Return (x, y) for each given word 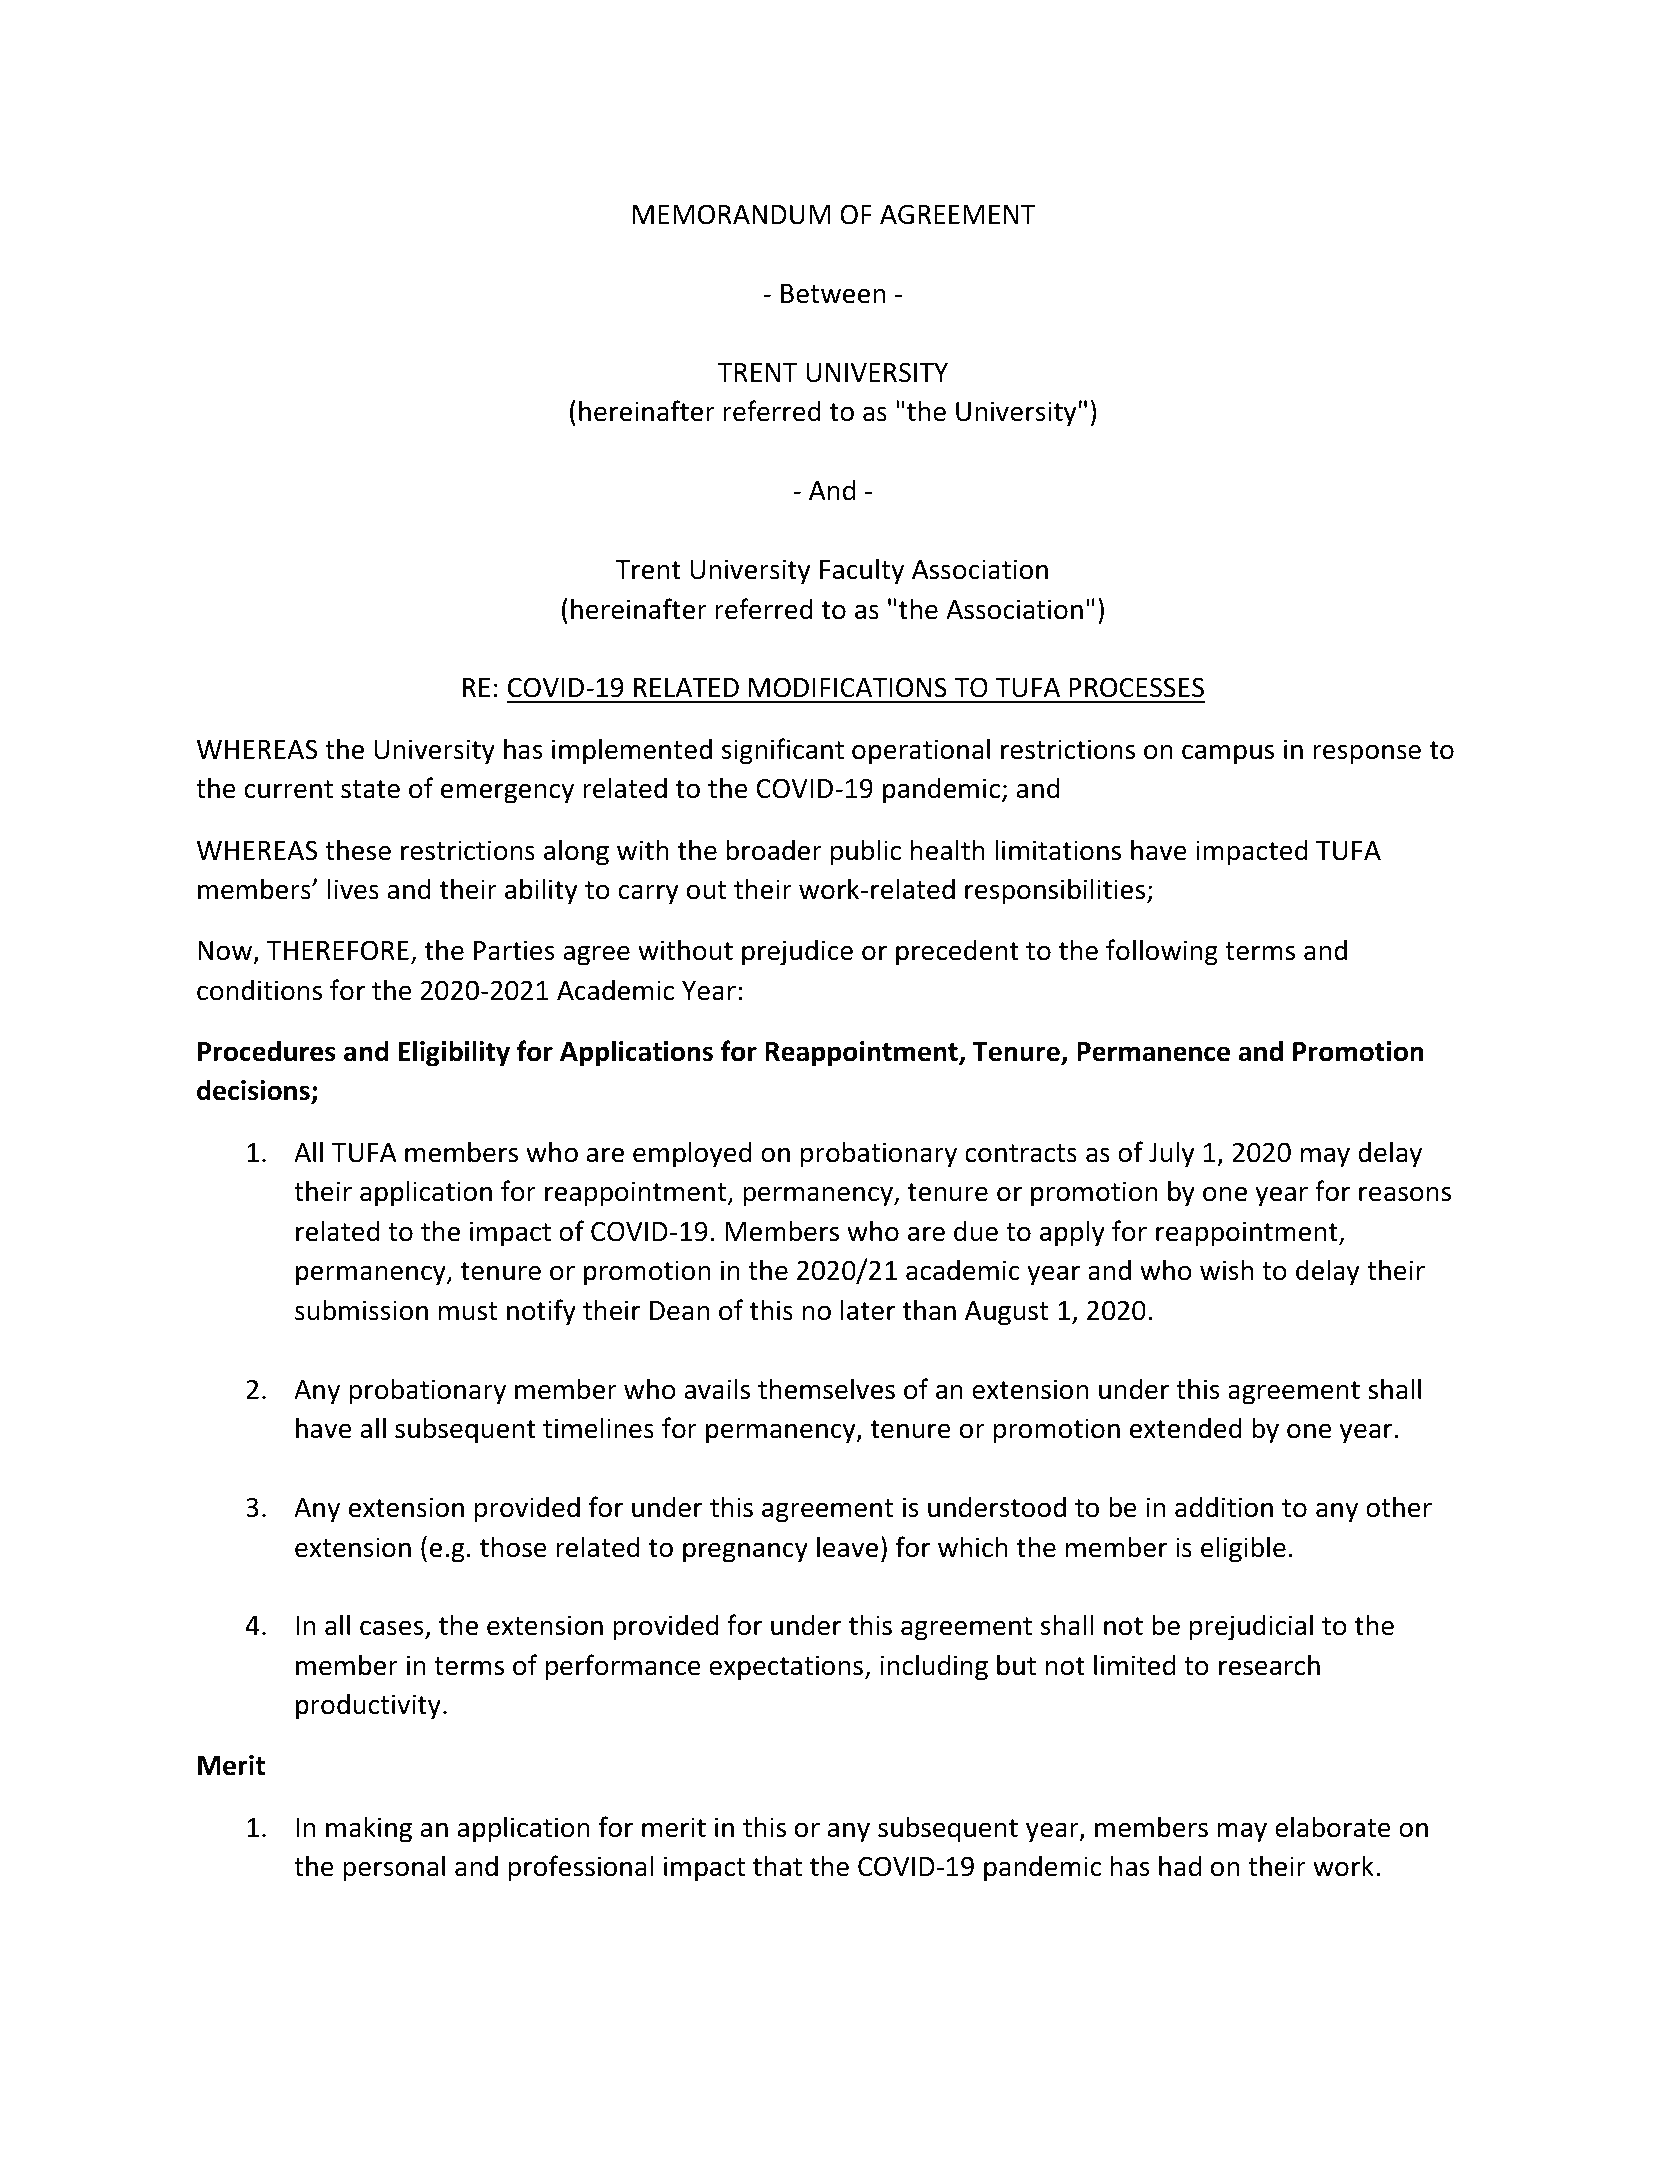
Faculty (862, 571)
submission (361, 1310)
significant (783, 751)
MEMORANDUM (731, 214)
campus (1228, 754)
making (369, 1829)
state (370, 789)
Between (833, 294)
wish (1226, 1270)
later (868, 1310)
